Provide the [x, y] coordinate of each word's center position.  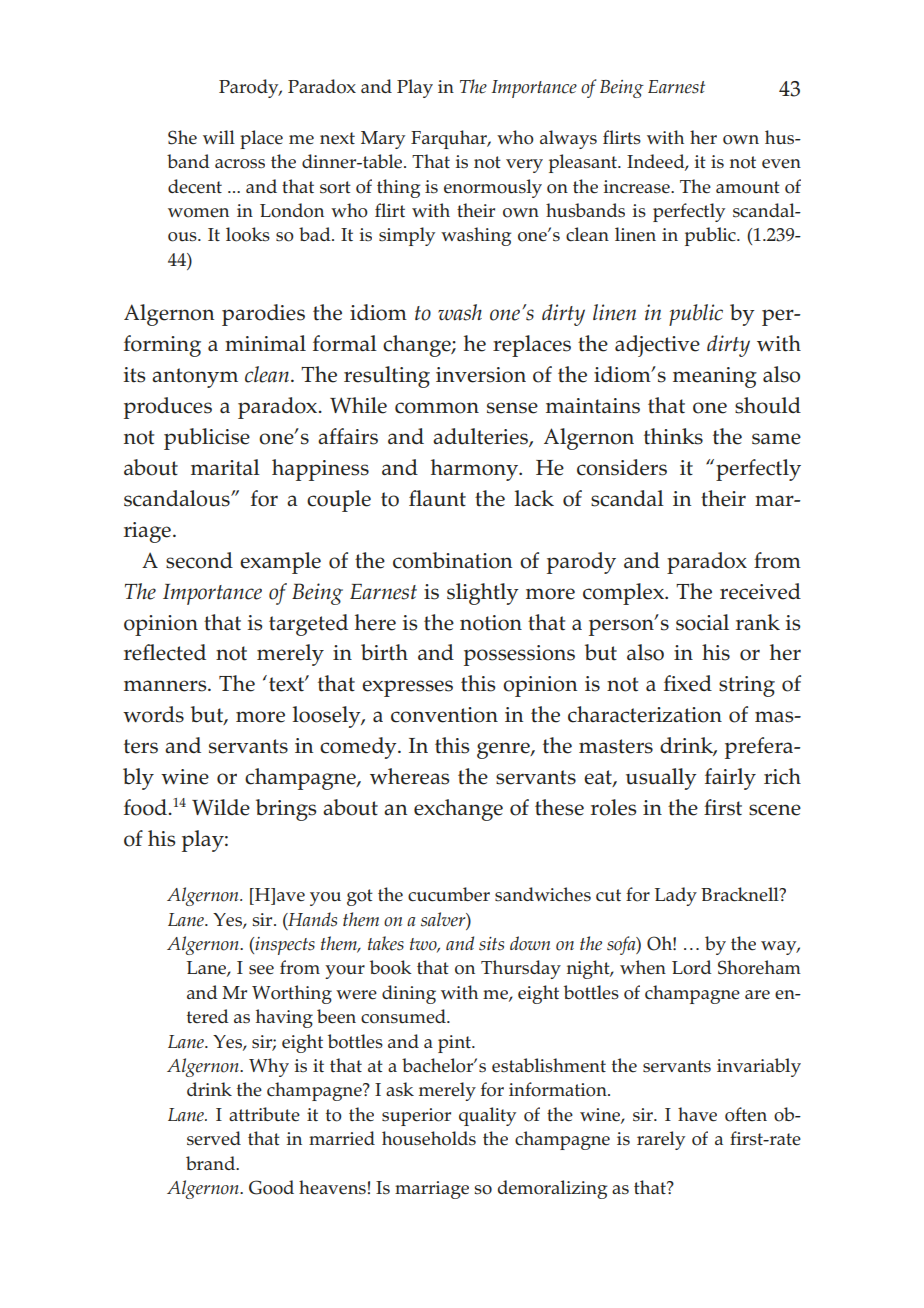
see [261, 969]
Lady [676, 896]
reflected [165, 652]
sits [491, 944]
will [219, 137]
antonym [195, 378]
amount [748, 187]
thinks [673, 436]
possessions [519, 655]
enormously [493, 188]
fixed [688, 683]
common [437, 408]
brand [212, 1163]
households [429, 1138]
